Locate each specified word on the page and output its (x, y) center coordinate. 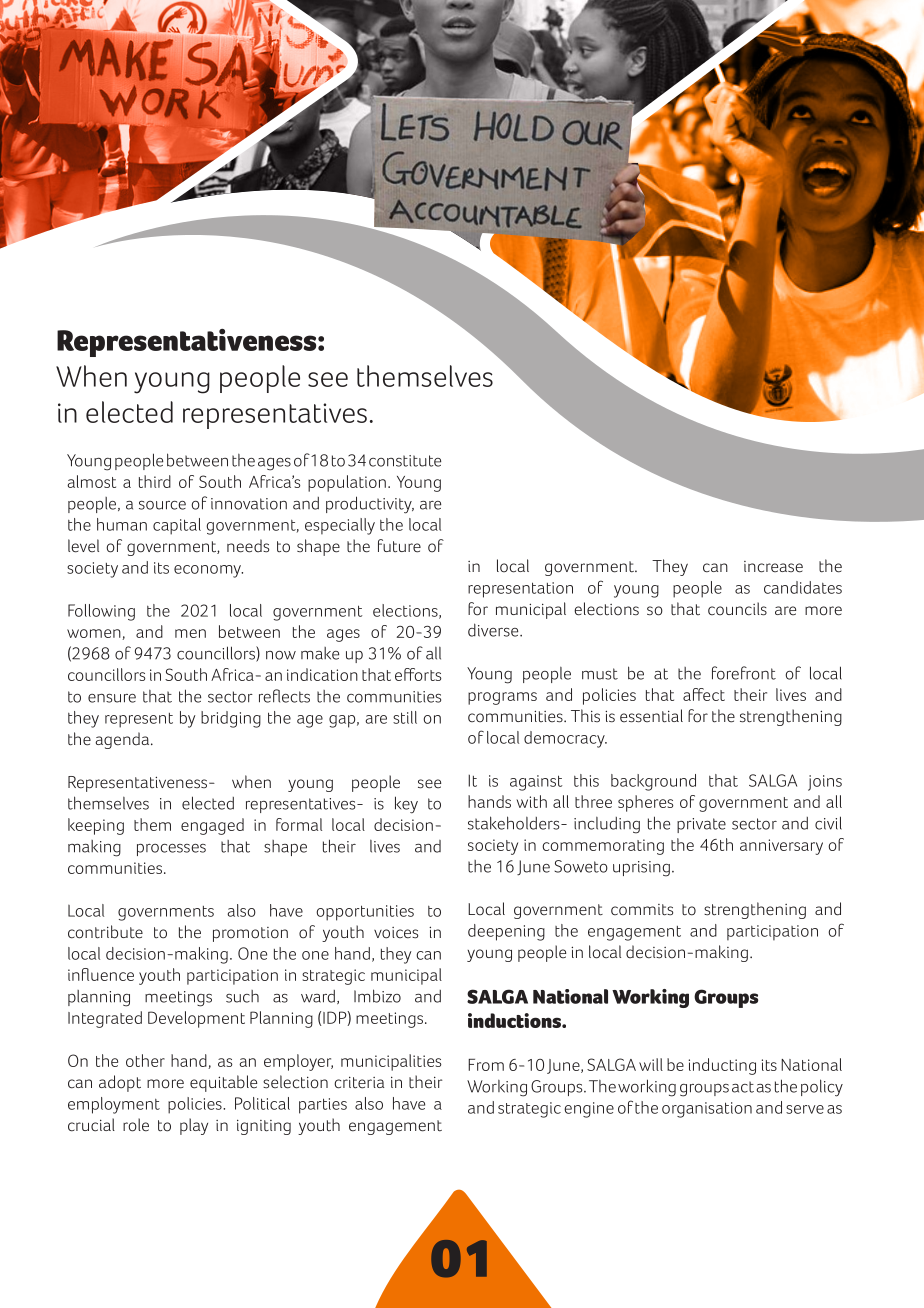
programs (502, 698)
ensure (112, 698)
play (194, 1126)
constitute (405, 461)
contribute (105, 932)
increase (773, 567)
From (486, 1065)
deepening (506, 932)
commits (642, 910)
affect (704, 694)
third (155, 481)
